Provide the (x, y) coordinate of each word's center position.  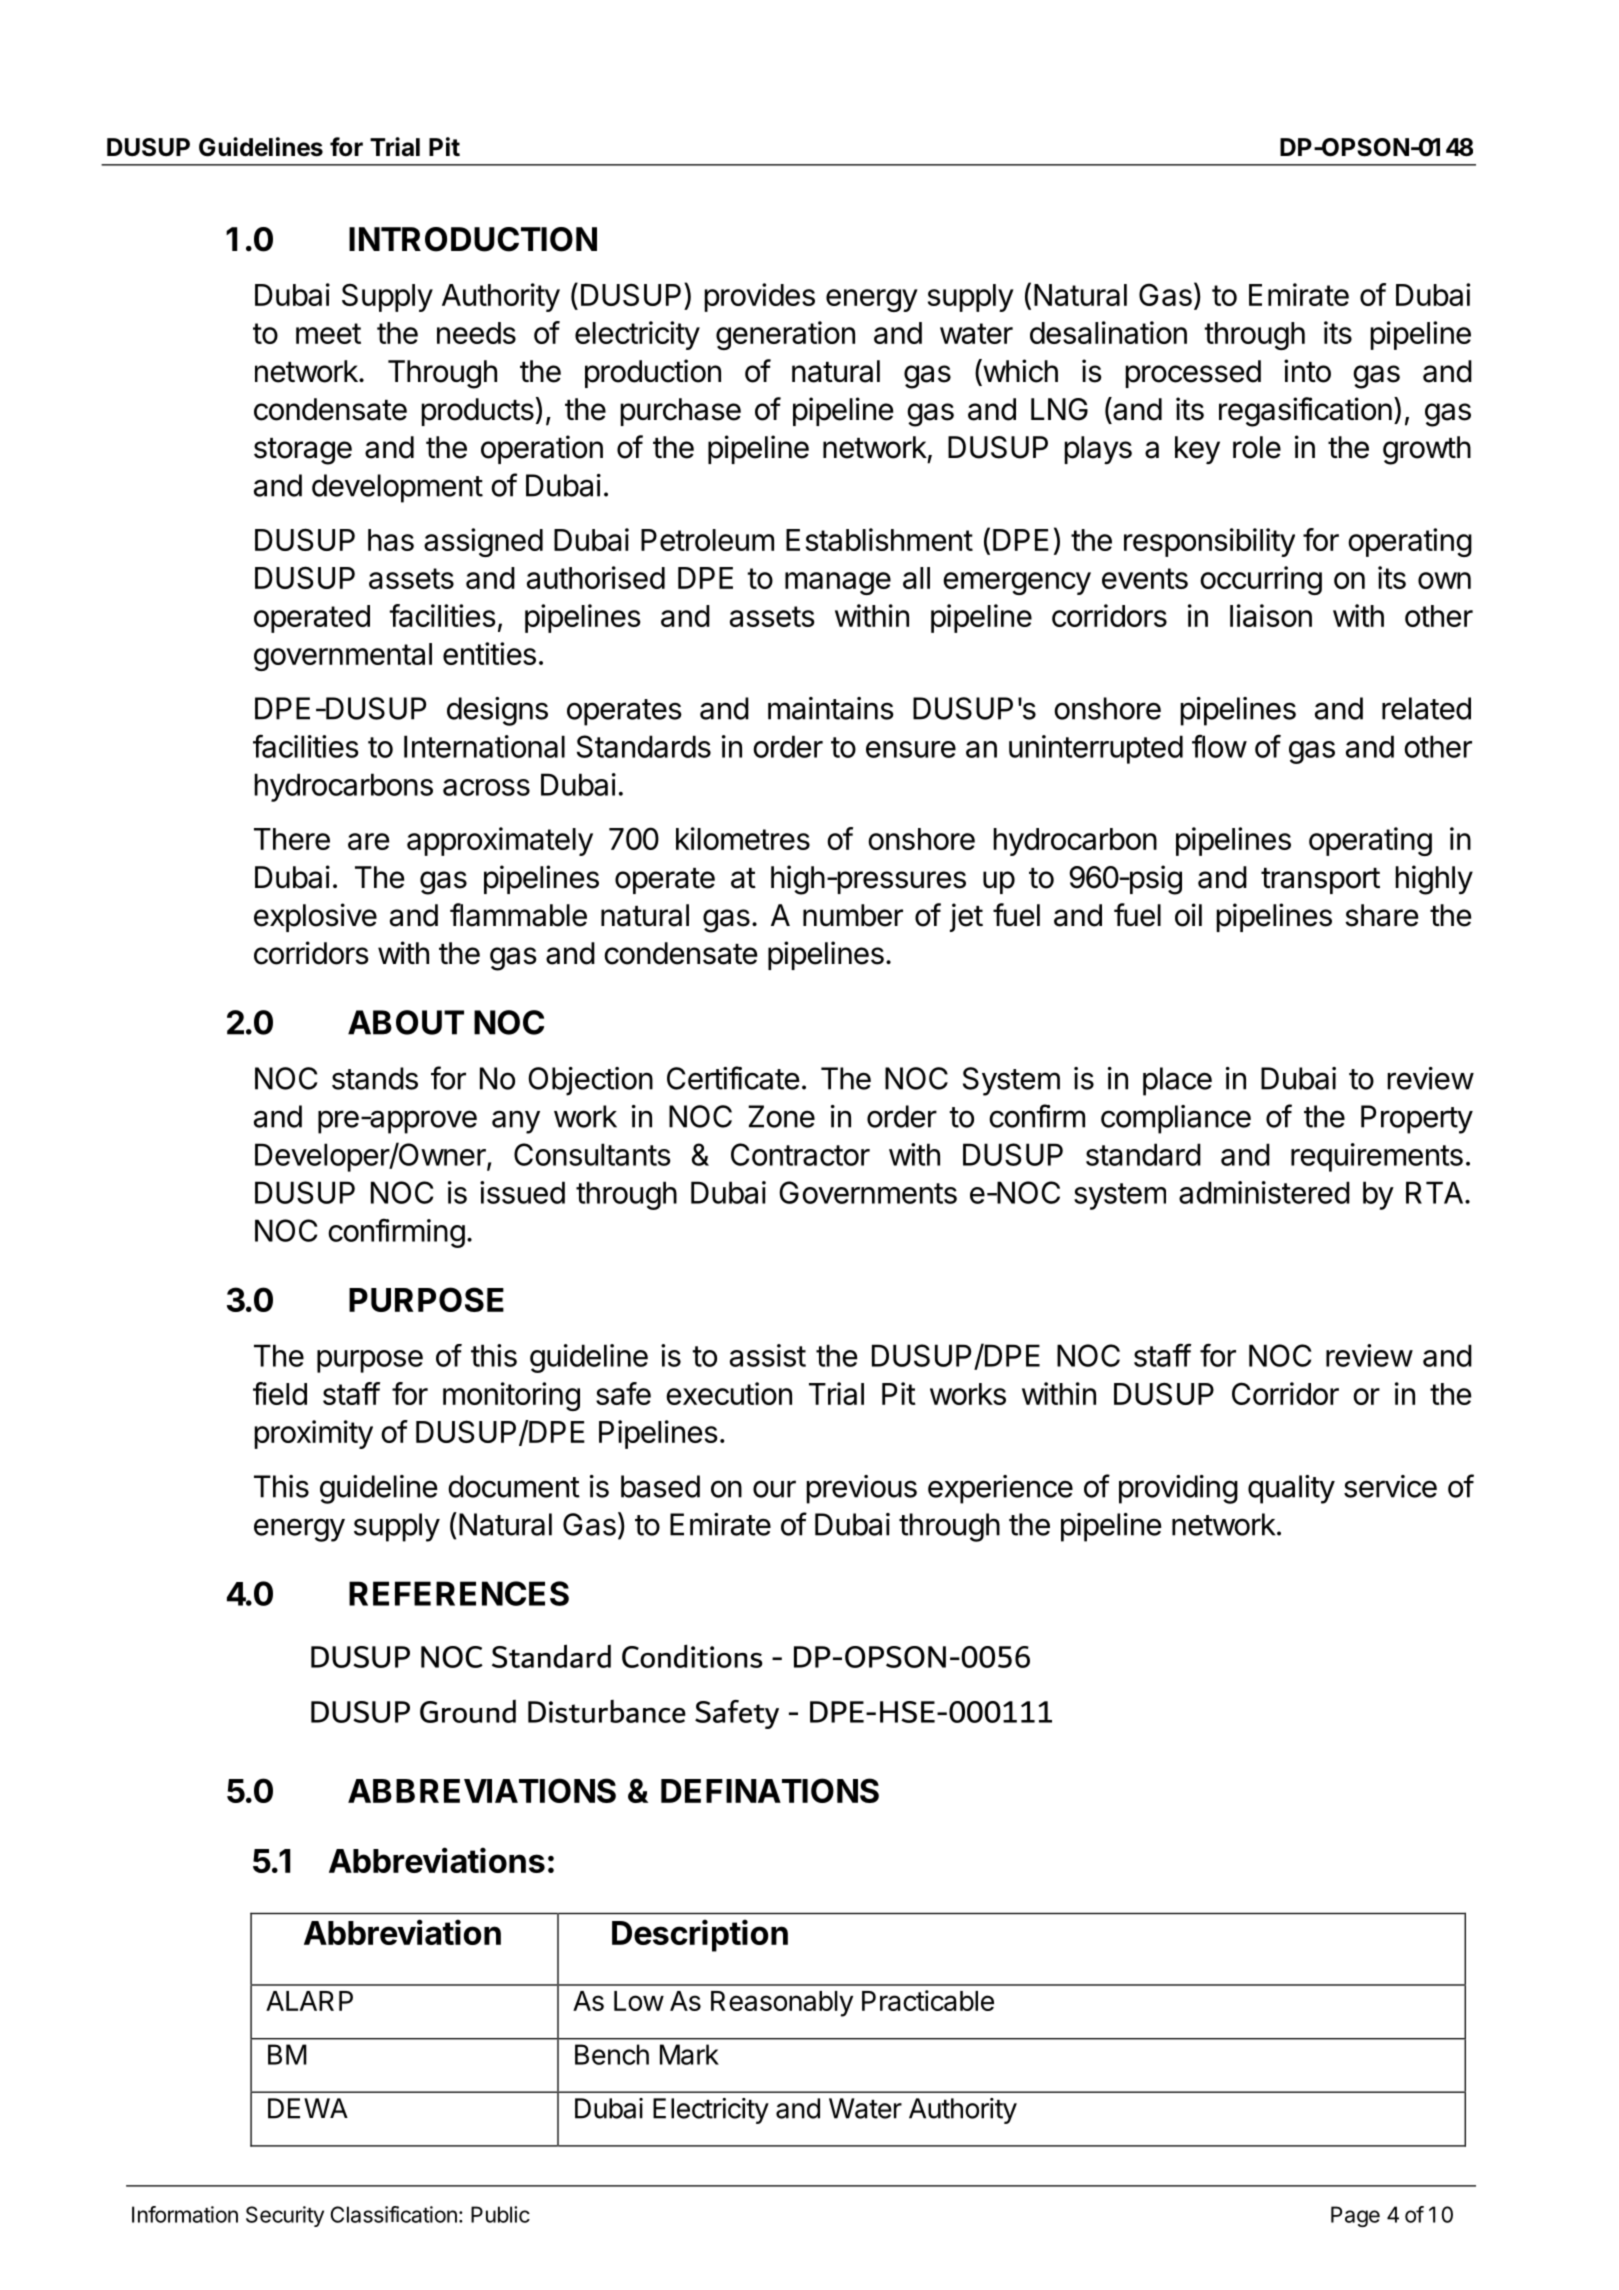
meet (328, 333)
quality (1291, 1489)
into (1307, 371)
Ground (468, 1711)
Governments (868, 1192)
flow (1219, 746)
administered (1264, 1192)
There (292, 839)
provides (759, 297)
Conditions (692, 1656)
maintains (831, 708)
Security (285, 2216)
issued (522, 1192)
